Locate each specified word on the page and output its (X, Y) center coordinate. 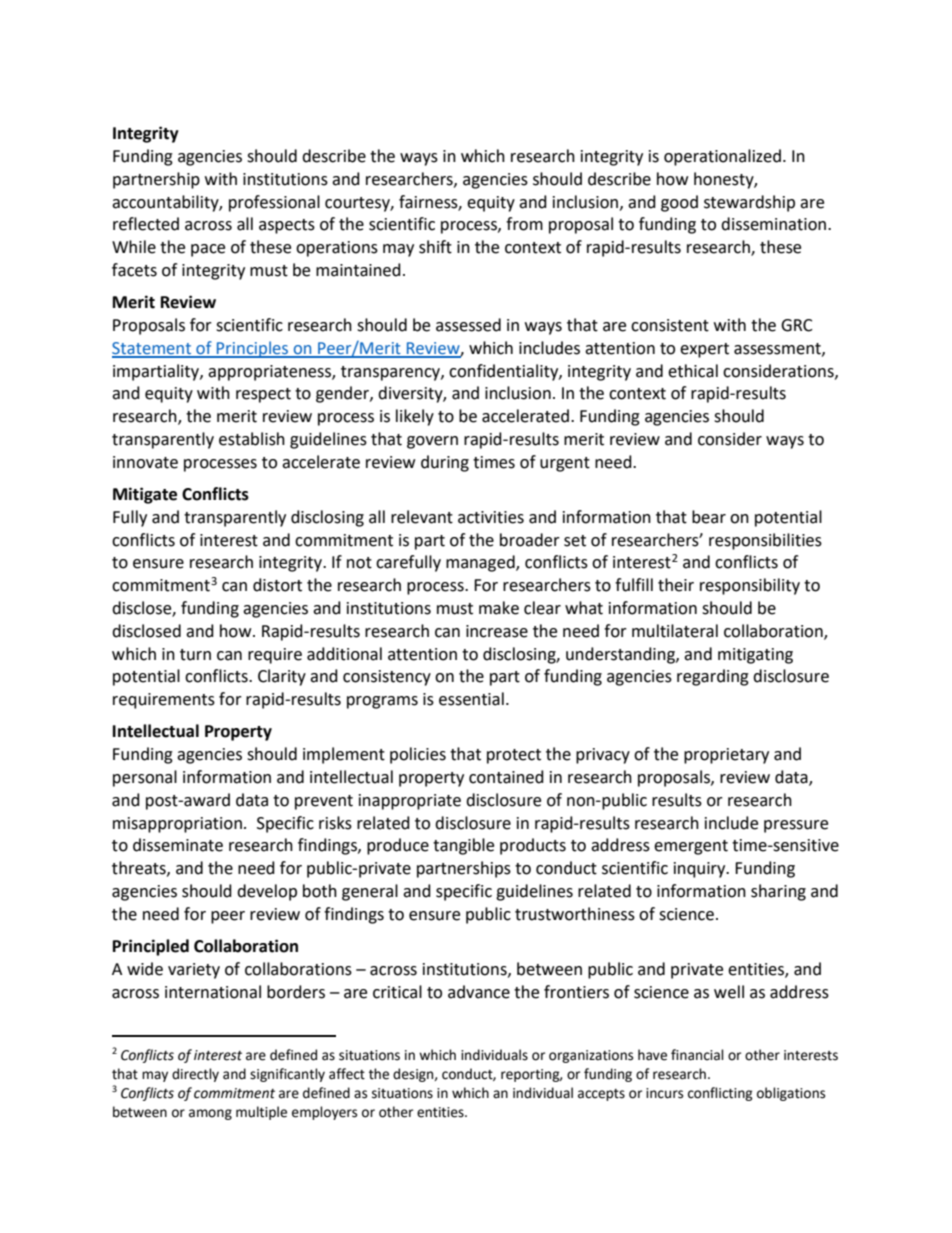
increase (497, 631)
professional (274, 203)
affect (347, 1074)
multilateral (675, 631)
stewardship (749, 203)
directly (195, 1075)
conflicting (720, 1094)
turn (195, 655)
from (524, 224)
